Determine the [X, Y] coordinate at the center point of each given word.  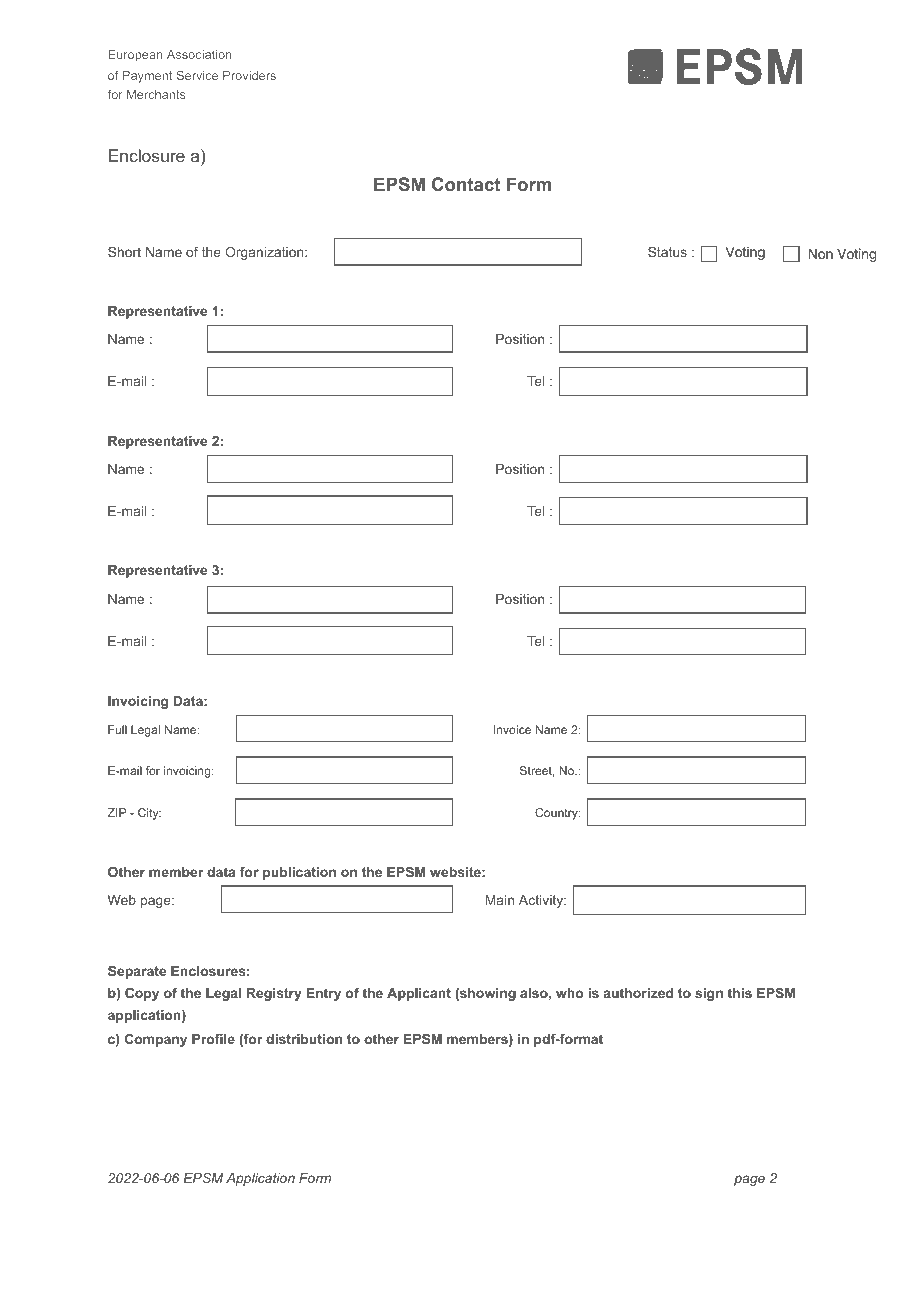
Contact [466, 184]
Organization [265, 253]
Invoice [512, 729]
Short [124, 252]
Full [117, 729]
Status [667, 252]
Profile [213, 1039]
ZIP [116, 812]
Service [197, 75]
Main [500, 900]
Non [820, 254]
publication [299, 873]
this [739, 993]
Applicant [419, 994]
